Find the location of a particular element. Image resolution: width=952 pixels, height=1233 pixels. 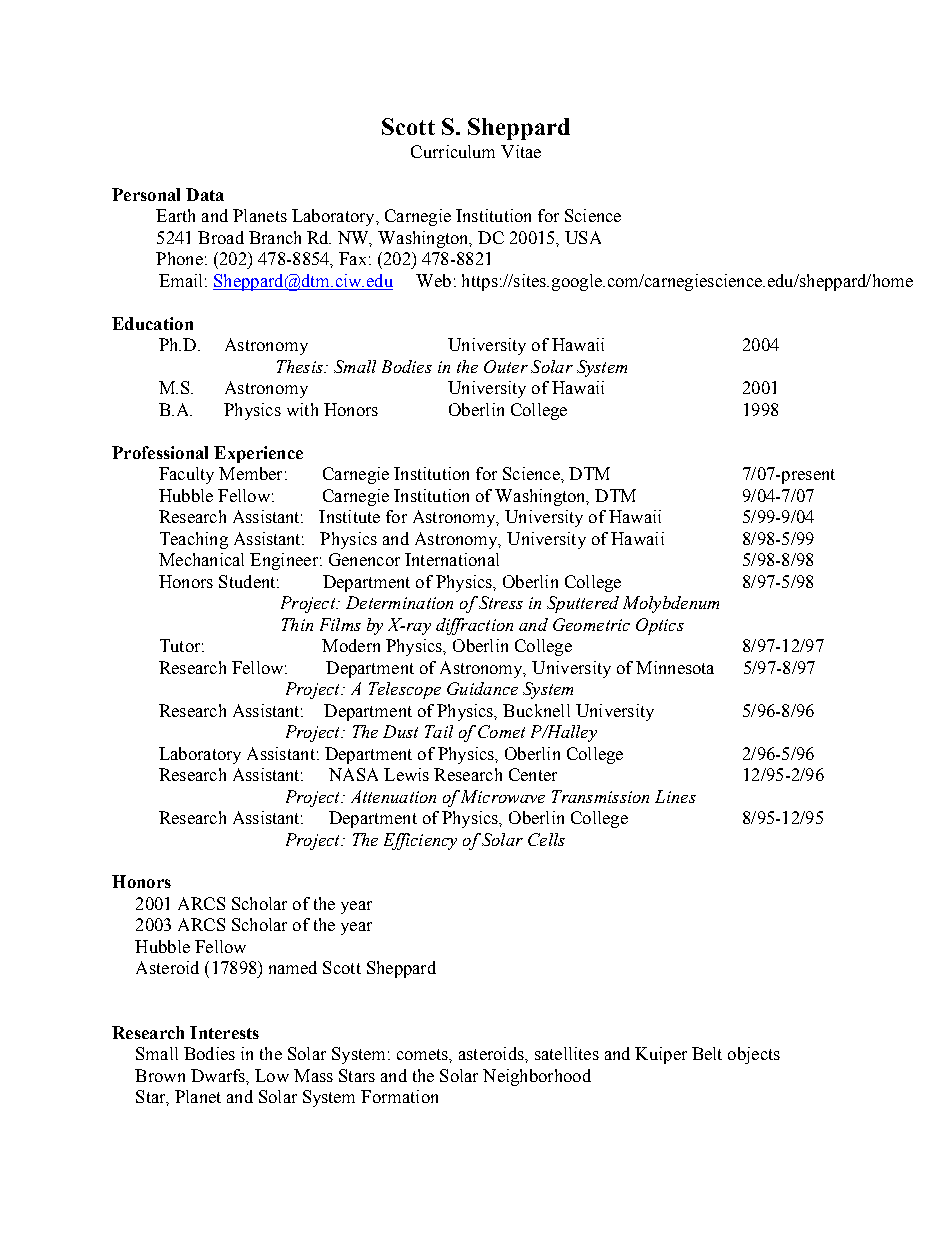

NASA is located at coordinates (353, 774).
